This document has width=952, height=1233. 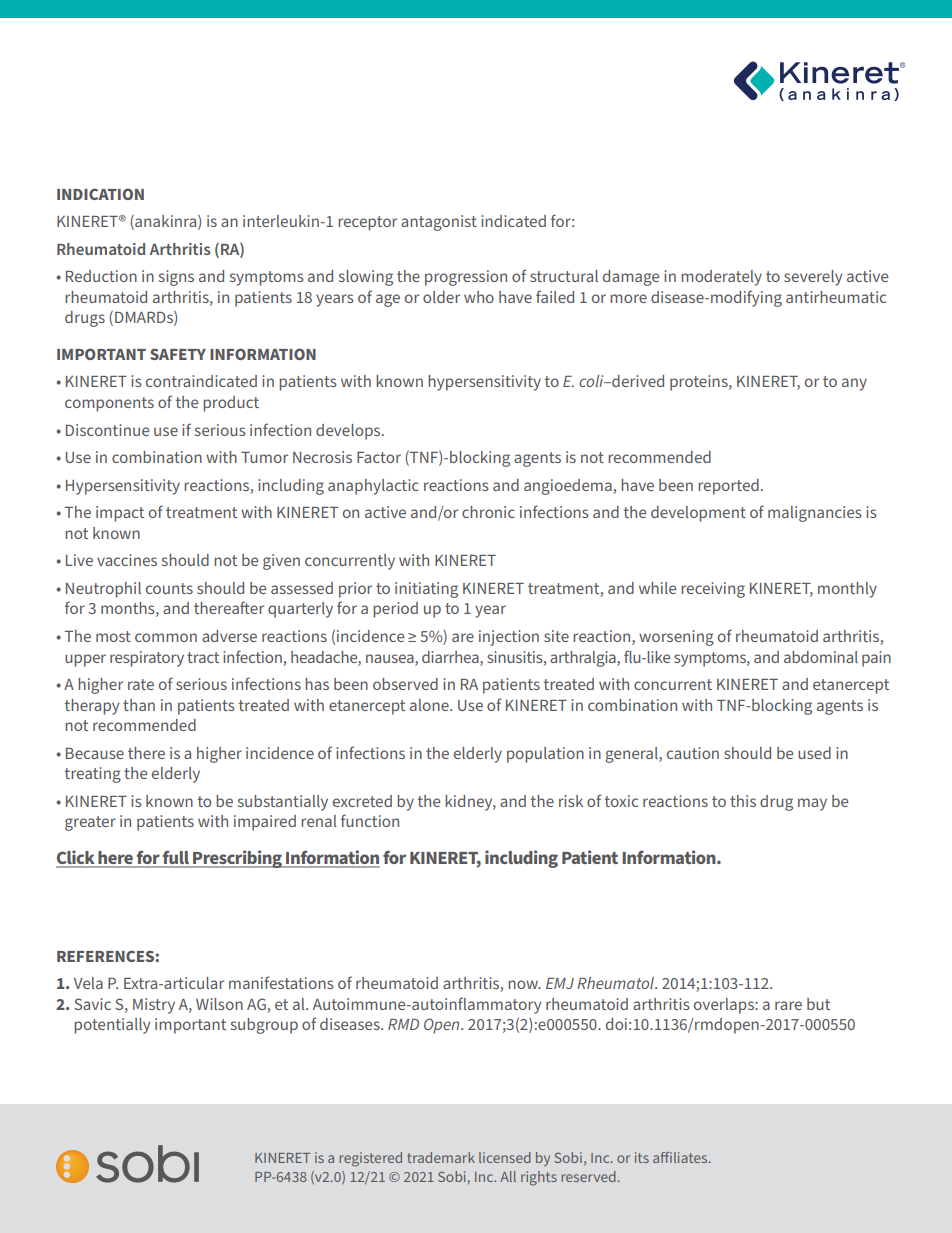 I want to click on licensed, so click(x=505, y=1157).
